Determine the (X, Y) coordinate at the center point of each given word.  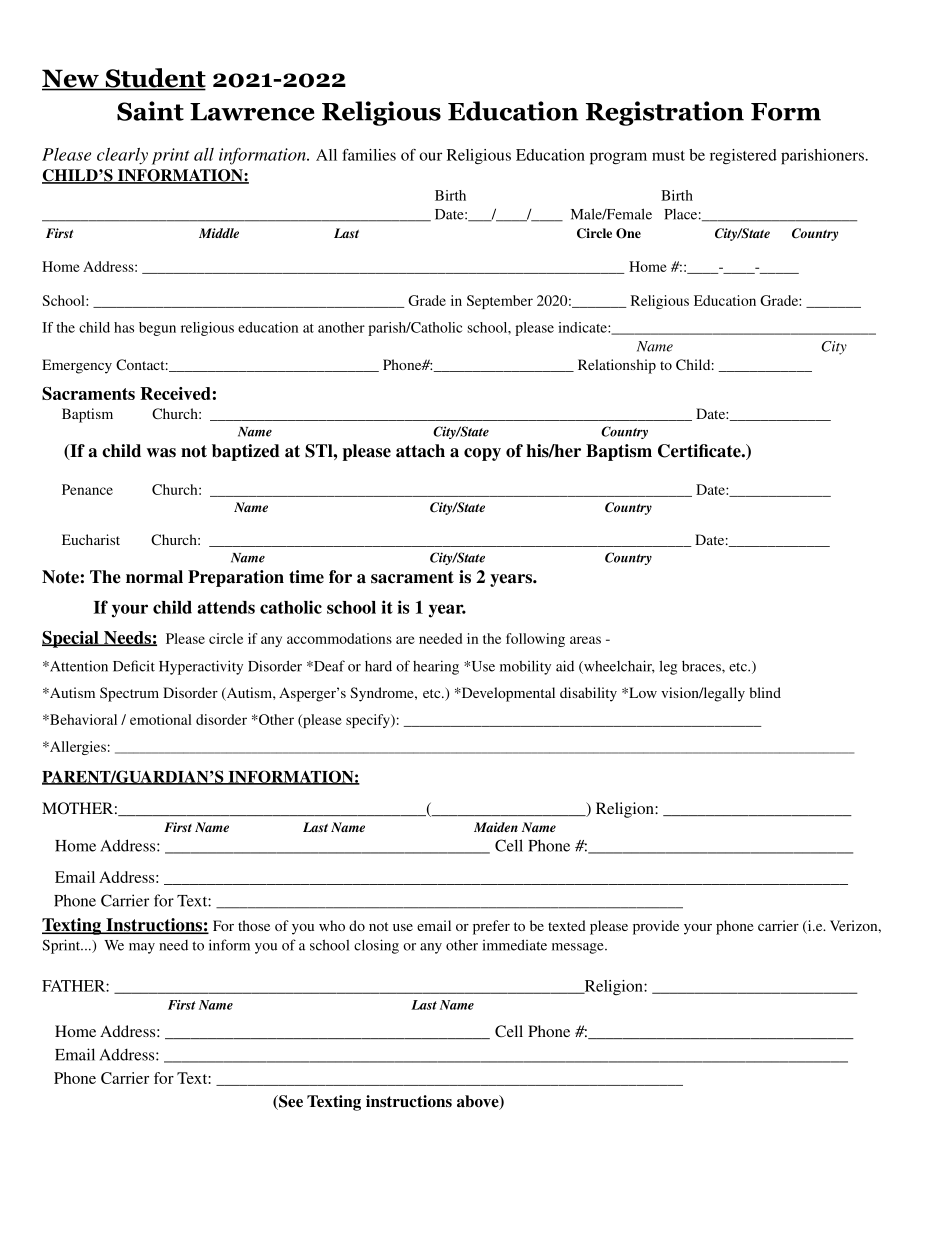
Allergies (77, 748)
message (579, 948)
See (290, 1102)
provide (656, 927)
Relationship (617, 366)
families (369, 155)
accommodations (339, 638)
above (479, 1102)
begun (157, 329)
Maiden (496, 827)
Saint (150, 111)
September (500, 302)
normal (154, 577)
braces (702, 666)
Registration (665, 113)
